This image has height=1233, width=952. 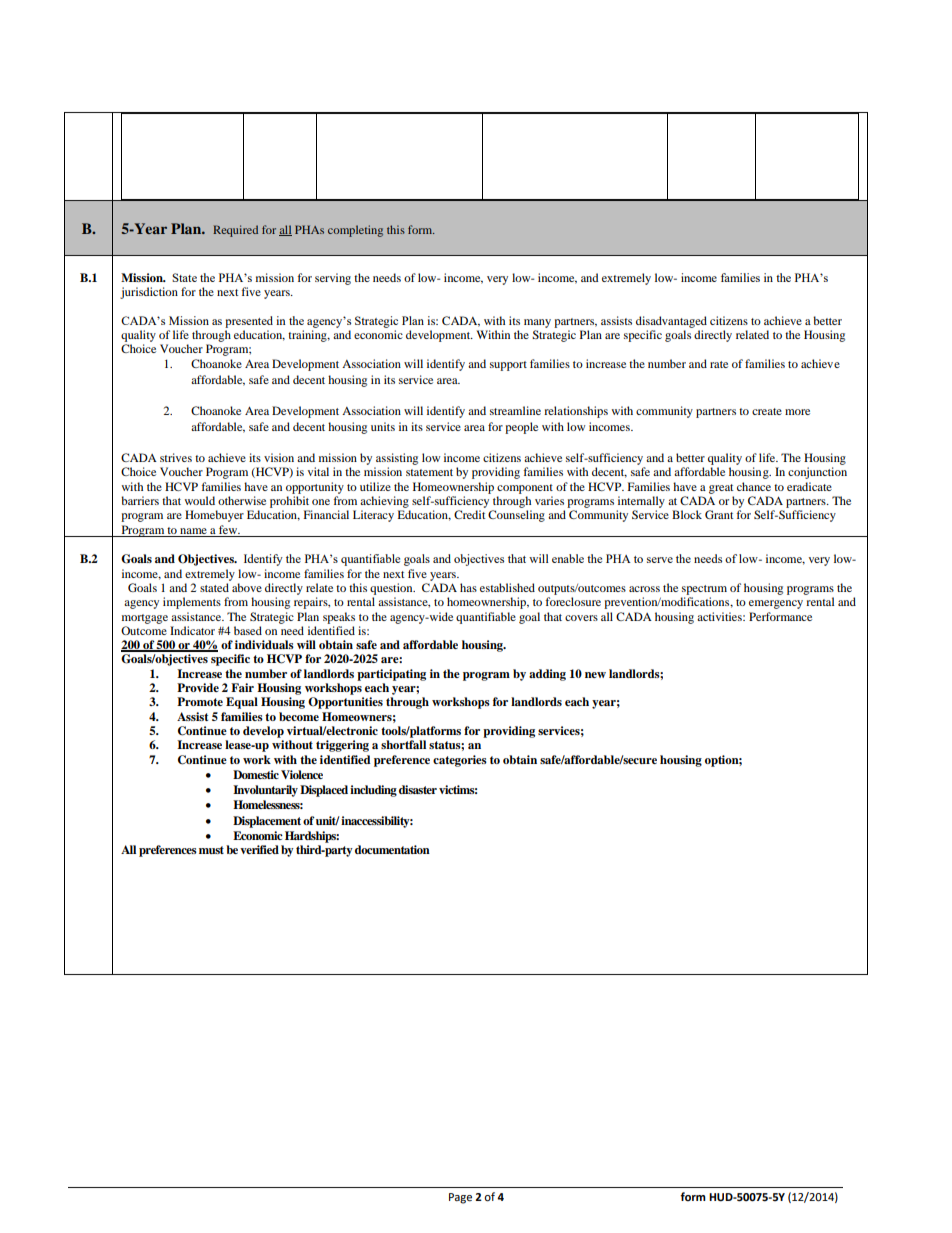 I want to click on many, so click(x=537, y=323).
